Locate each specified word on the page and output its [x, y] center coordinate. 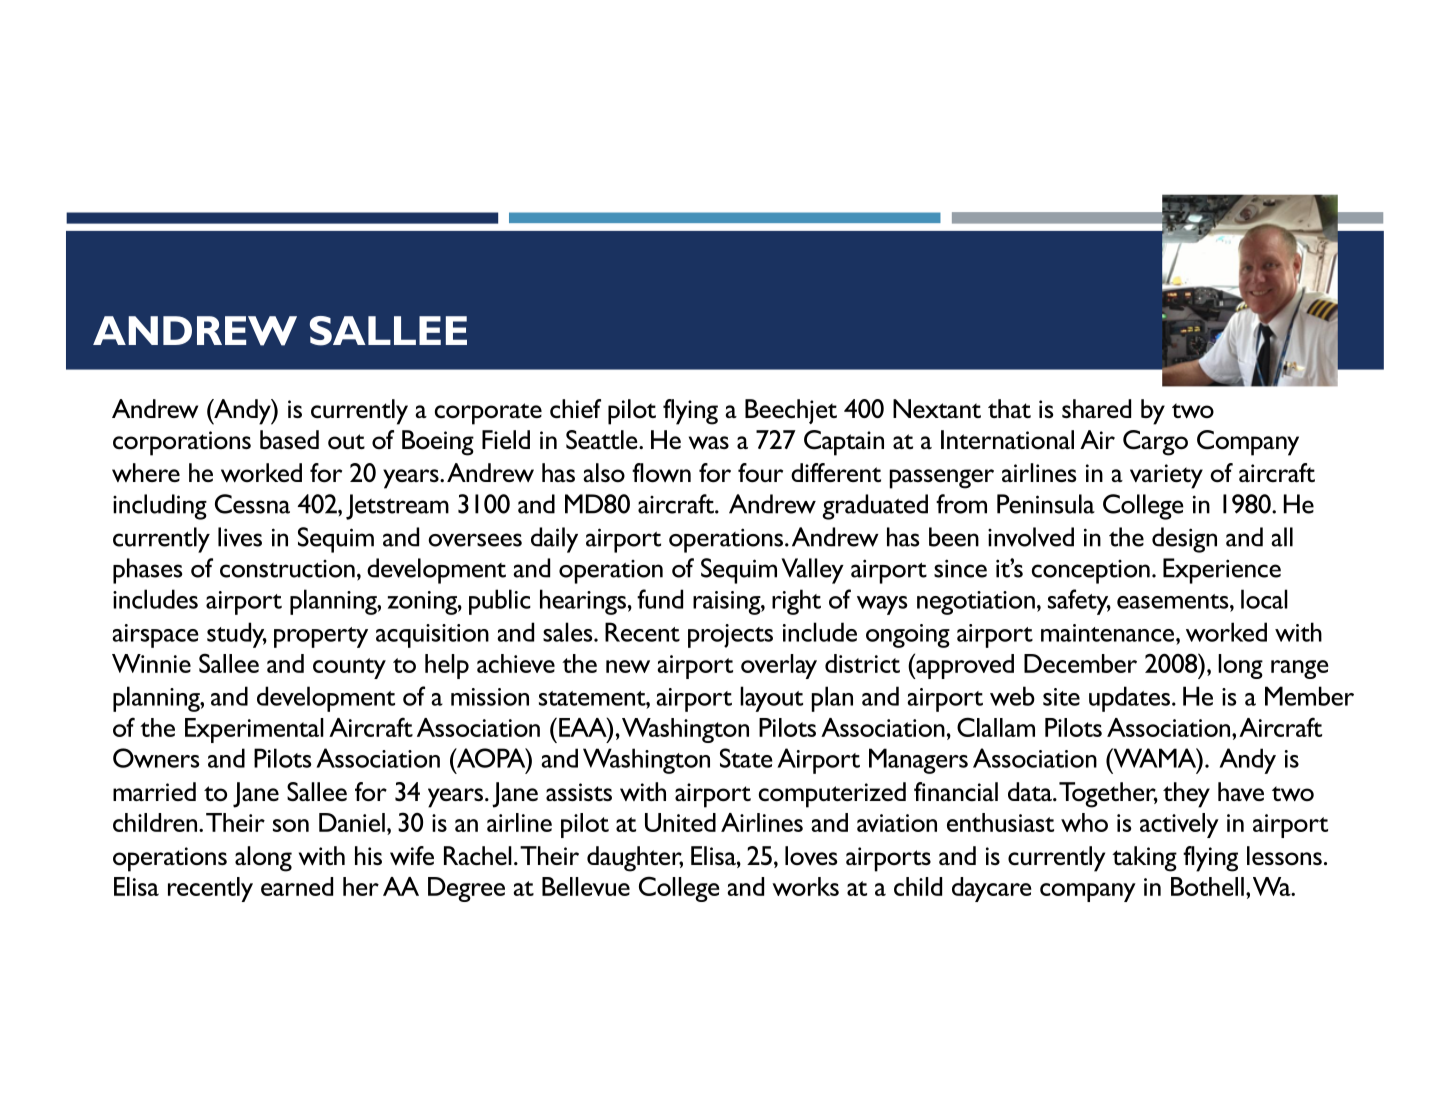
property [321, 637]
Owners [156, 758]
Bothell [1207, 886]
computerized [832, 795]
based [289, 439]
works [805, 886]
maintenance [1109, 633]
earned [297, 886]
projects [730, 636]
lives [240, 537]
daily [554, 540]
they [1186, 795]
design [1184, 540]
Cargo [1155, 443]
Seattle [603, 440]
